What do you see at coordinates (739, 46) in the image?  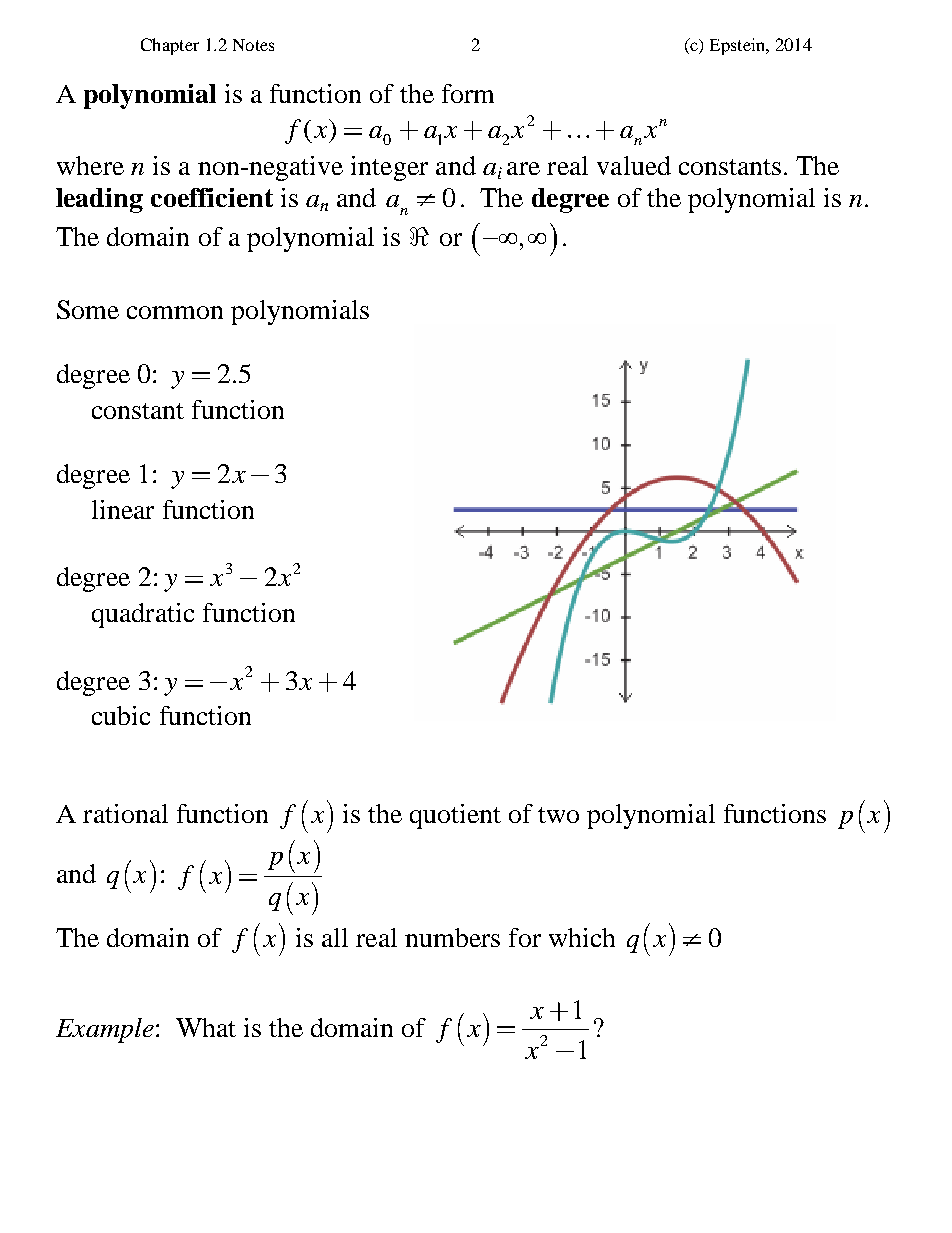 I see `Epstein` at bounding box center [739, 46].
